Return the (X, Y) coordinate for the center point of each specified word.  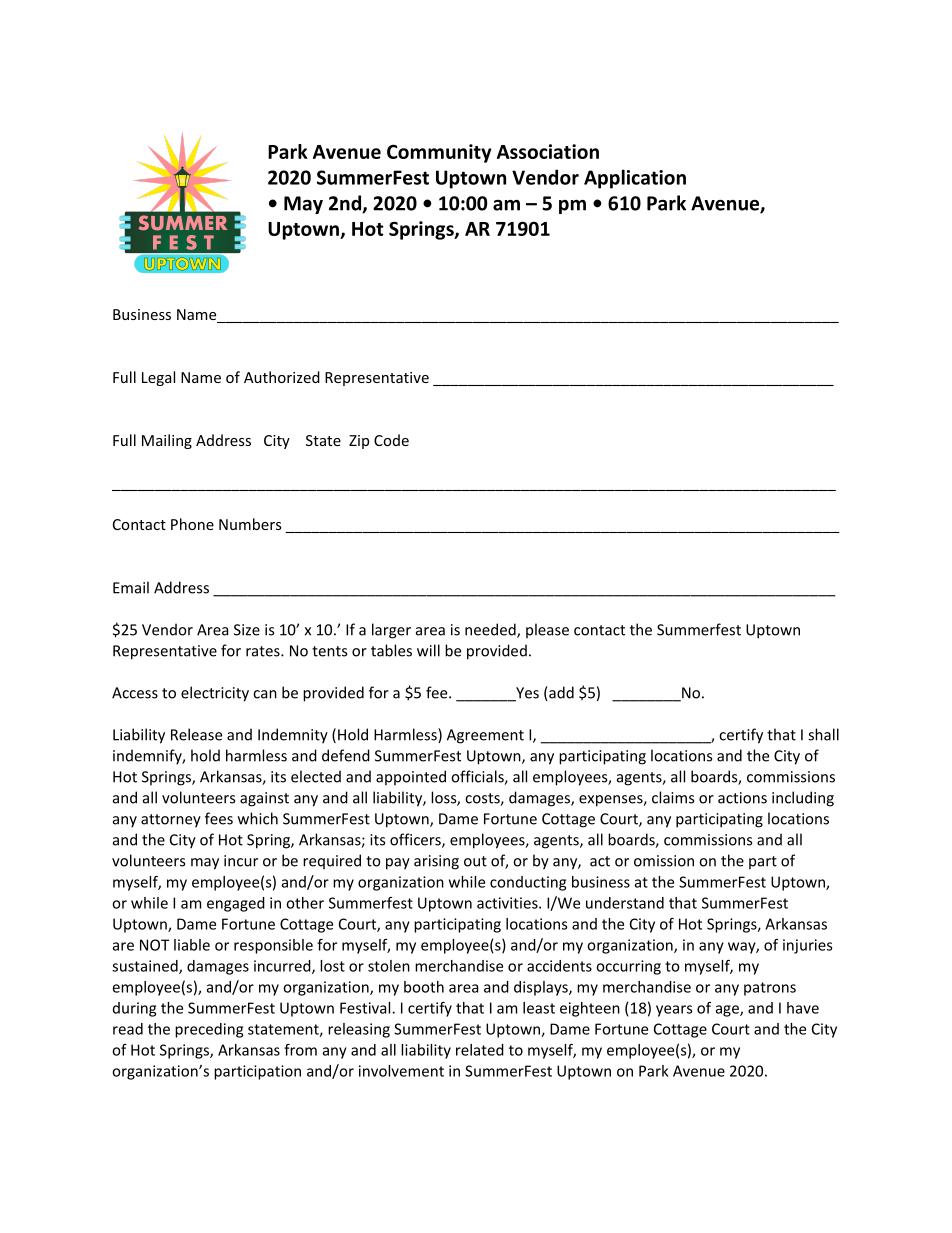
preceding (209, 1030)
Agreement (485, 736)
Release (196, 734)
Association (548, 151)
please (547, 630)
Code (391, 440)
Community (439, 153)
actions (742, 798)
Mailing (167, 441)
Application (635, 179)
